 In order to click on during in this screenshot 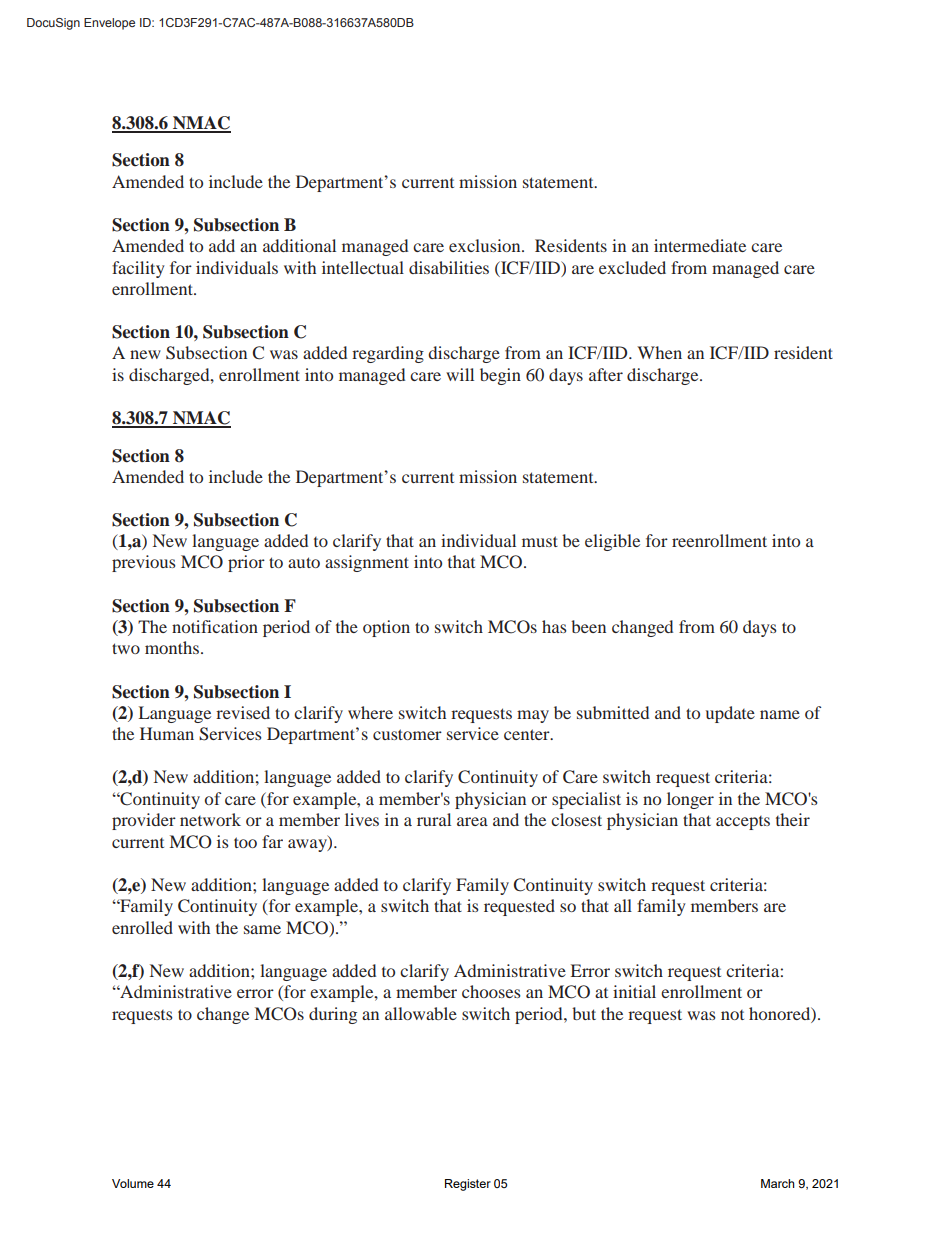, I will do `click(333, 1015)`.
